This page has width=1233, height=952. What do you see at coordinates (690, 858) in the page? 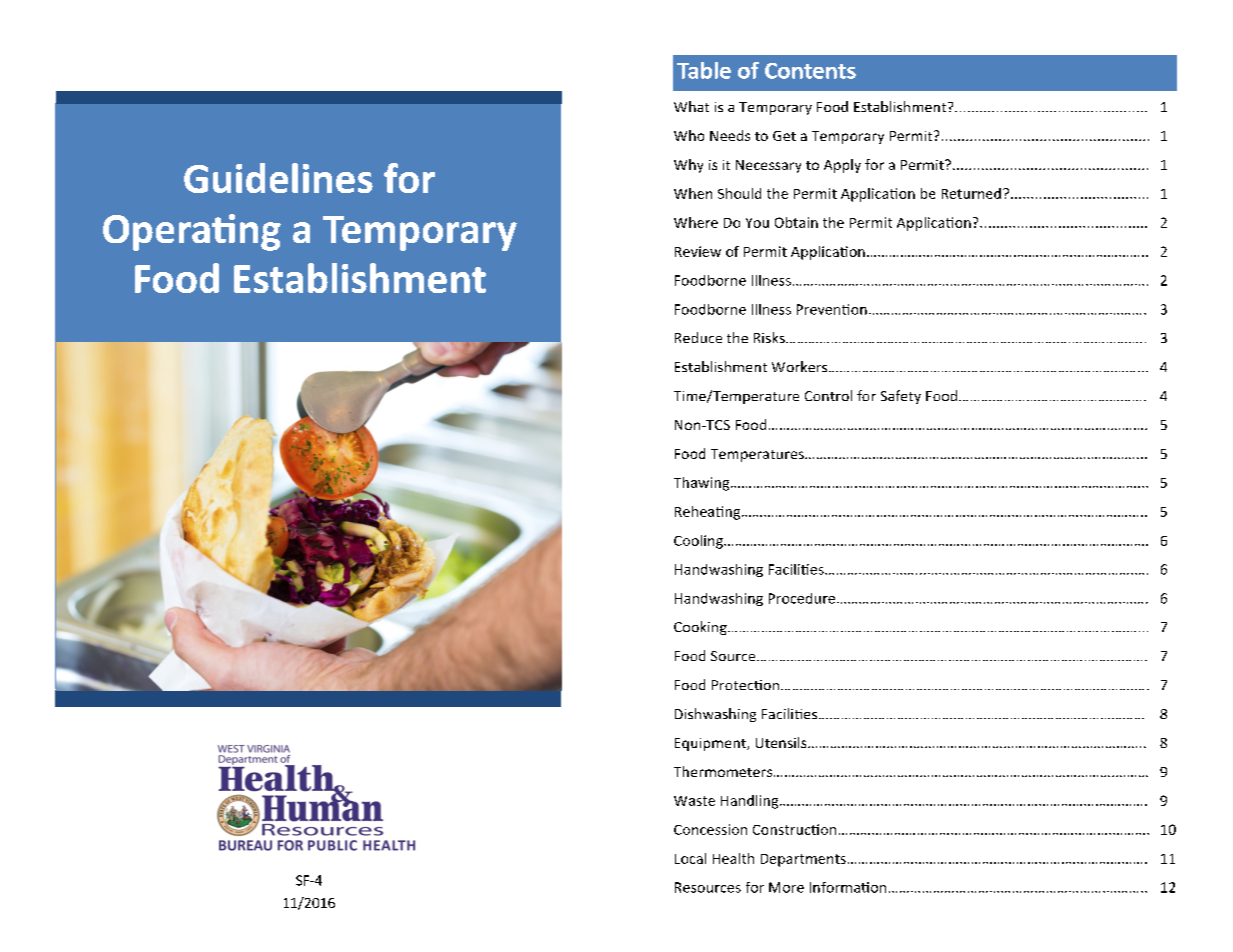
I see `Local` at bounding box center [690, 858].
